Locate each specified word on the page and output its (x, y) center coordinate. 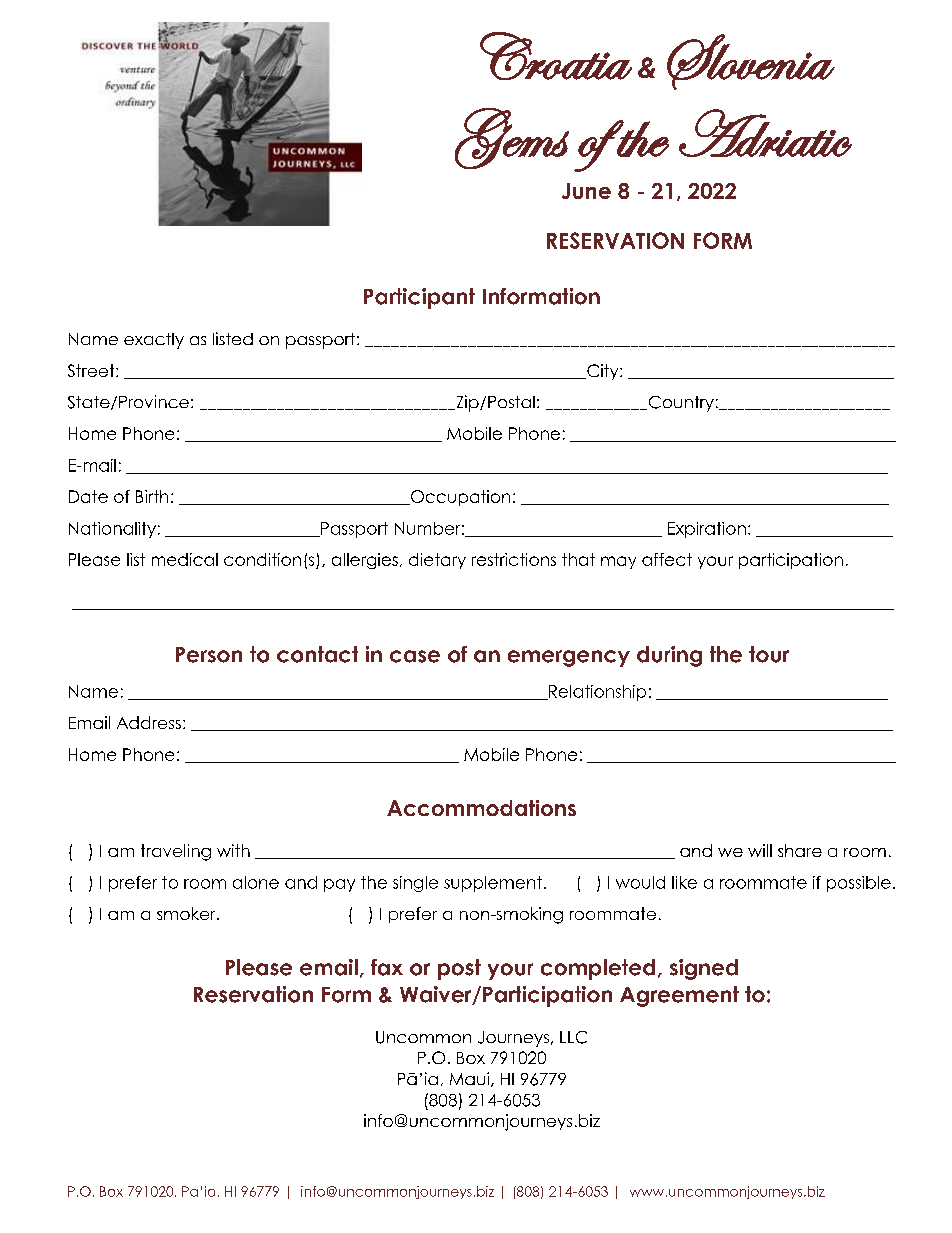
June (586, 191)
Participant (419, 298)
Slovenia (751, 62)
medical (185, 559)
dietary (437, 561)
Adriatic (765, 133)
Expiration (707, 530)
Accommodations (481, 808)
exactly (154, 341)
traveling (176, 852)
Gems (512, 138)
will (760, 850)
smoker (187, 913)
